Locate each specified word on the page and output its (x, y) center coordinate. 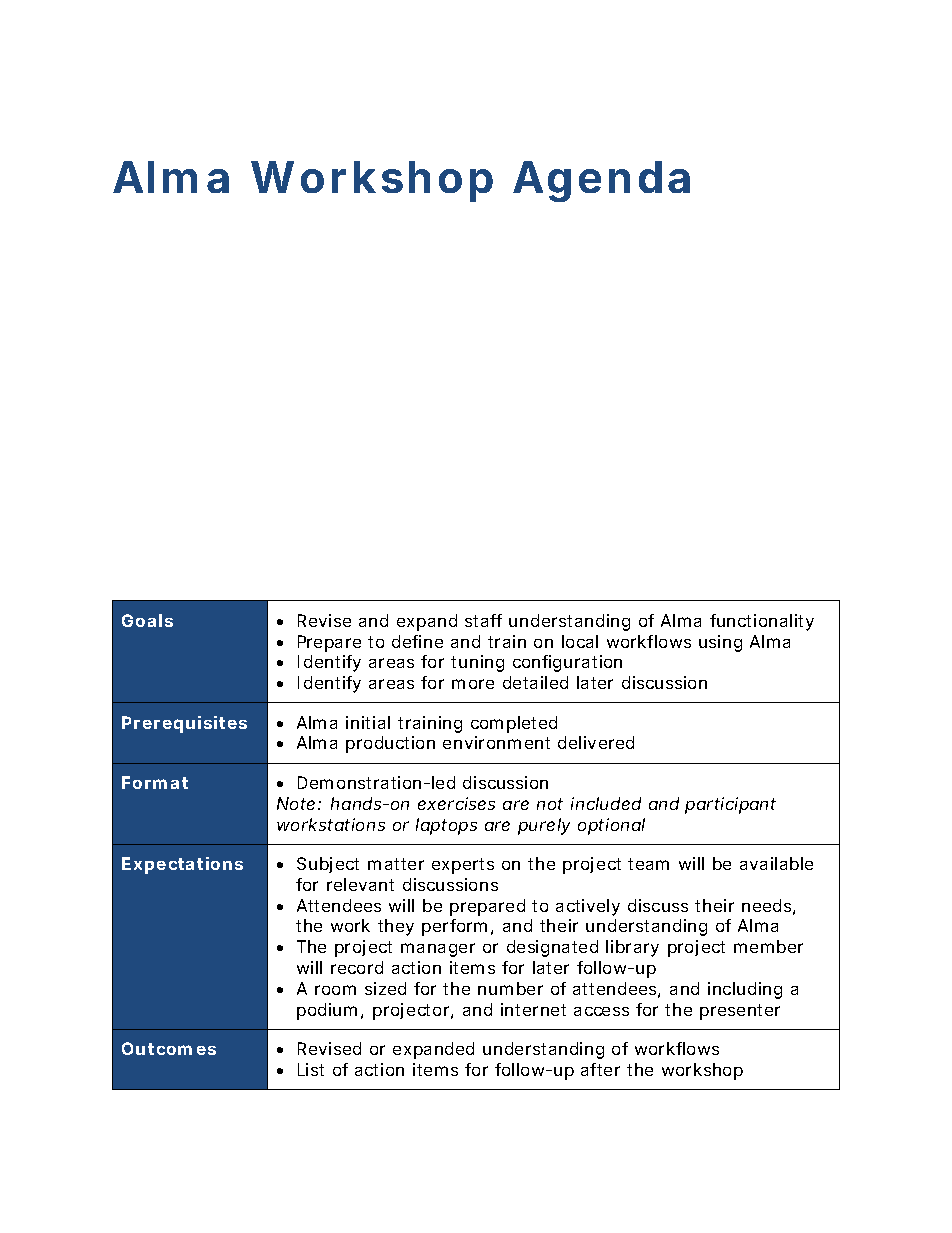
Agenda (601, 181)
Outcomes (169, 1048)
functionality (762, 622)
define (417, 641)
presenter (740, 1012)
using (720, 643)
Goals (147, 620)
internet (533, 1009)
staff (483, 620)
